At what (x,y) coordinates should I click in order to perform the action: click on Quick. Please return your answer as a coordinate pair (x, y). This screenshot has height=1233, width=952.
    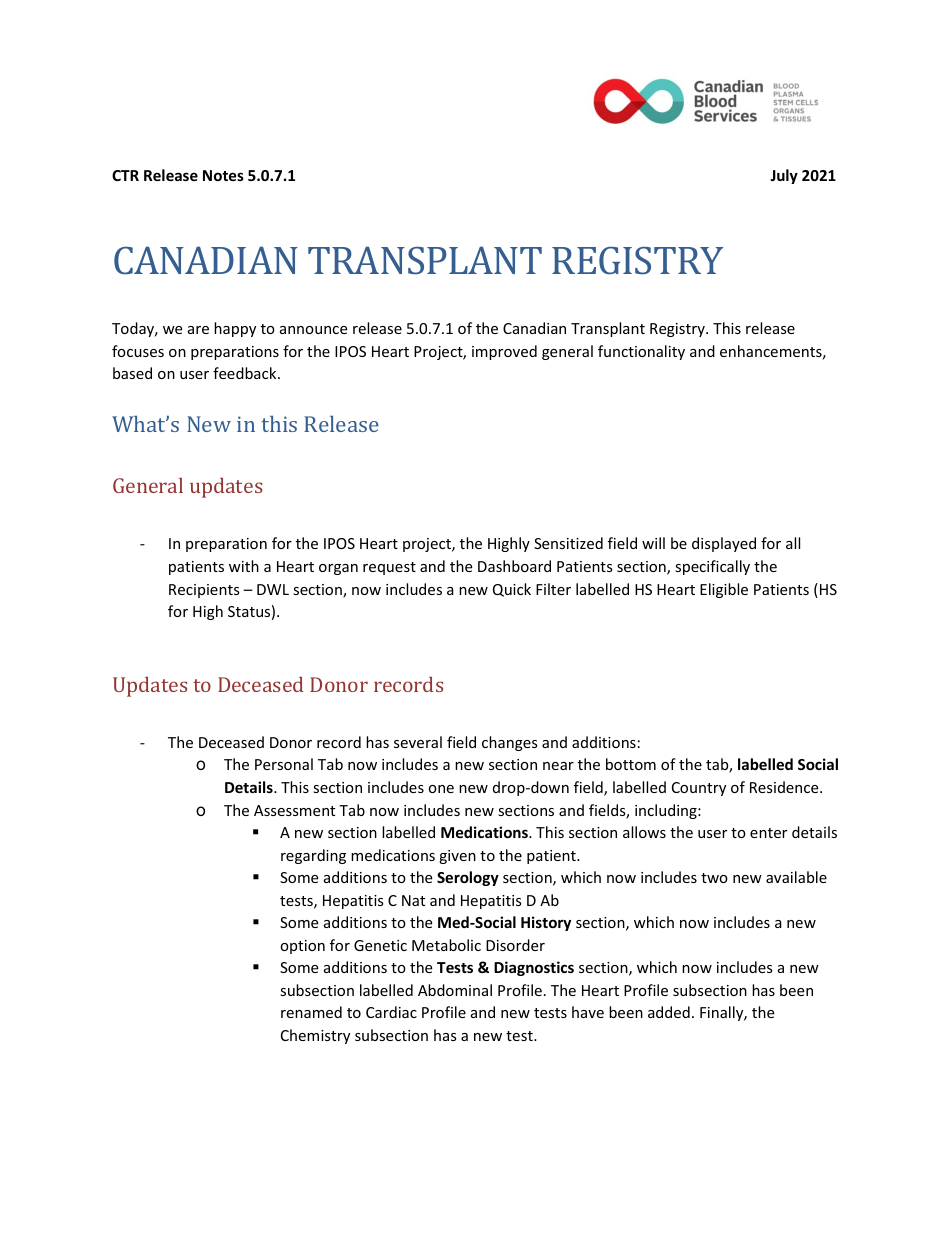
    Looking at the image, I should click on (512, 590).
